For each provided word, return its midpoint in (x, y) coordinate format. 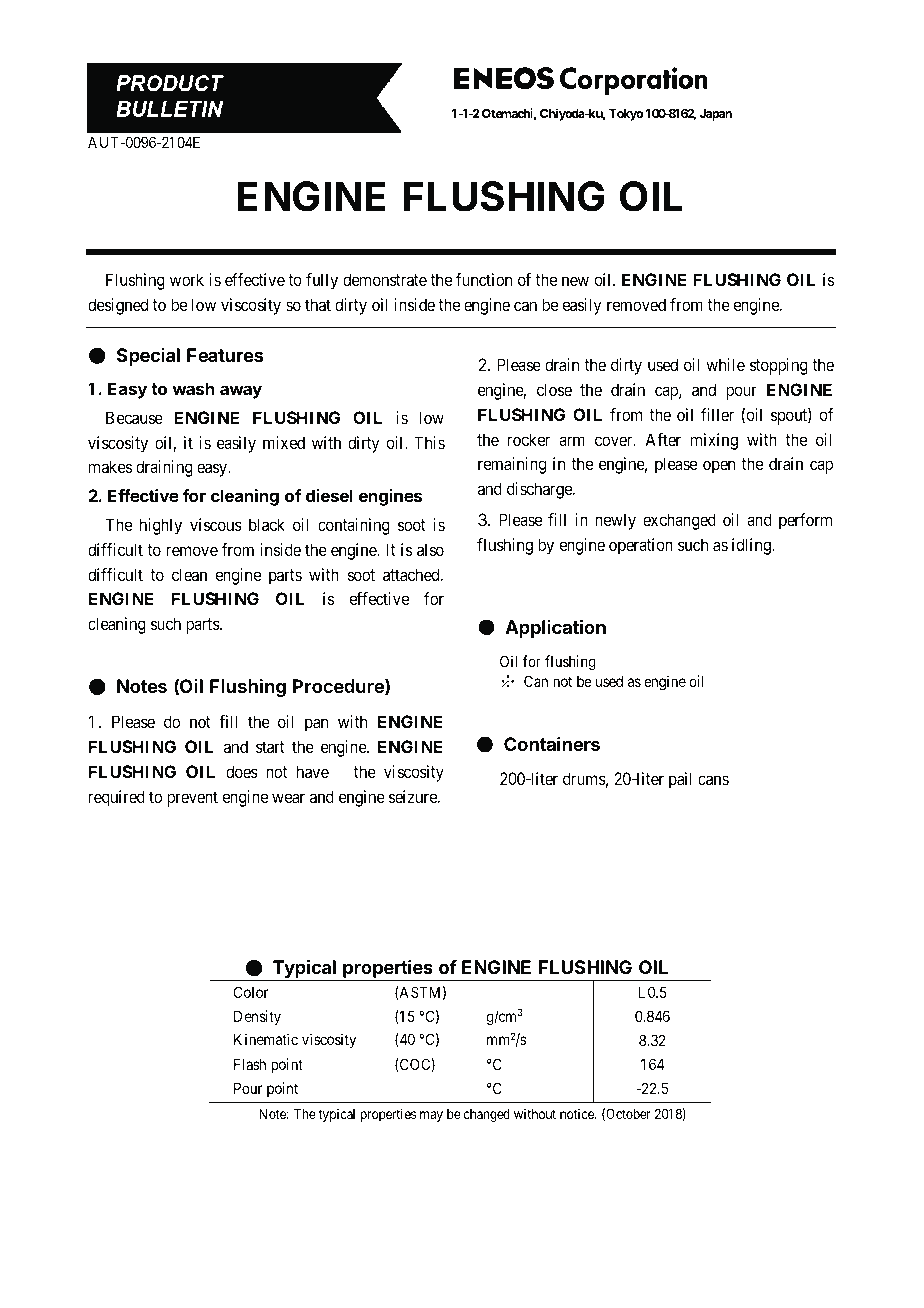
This (429, 442)
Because (134, 417)
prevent (192, 799)
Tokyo (626, 115)
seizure (414, 796)
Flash (250, 1064)
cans (713, 780)
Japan (715, 115)
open (719, 467)
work (187, 279)
